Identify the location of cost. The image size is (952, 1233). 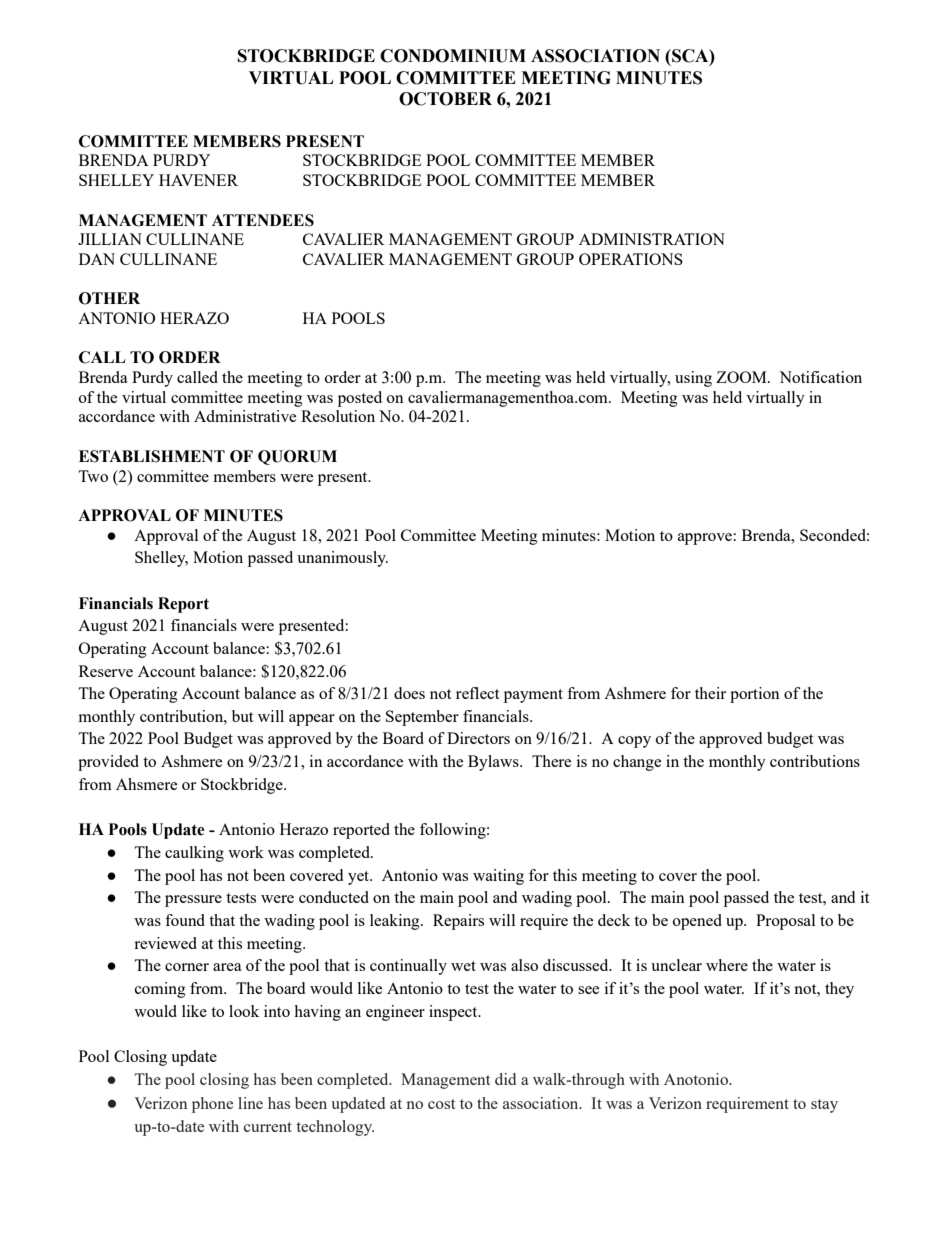
(441, 1104).
